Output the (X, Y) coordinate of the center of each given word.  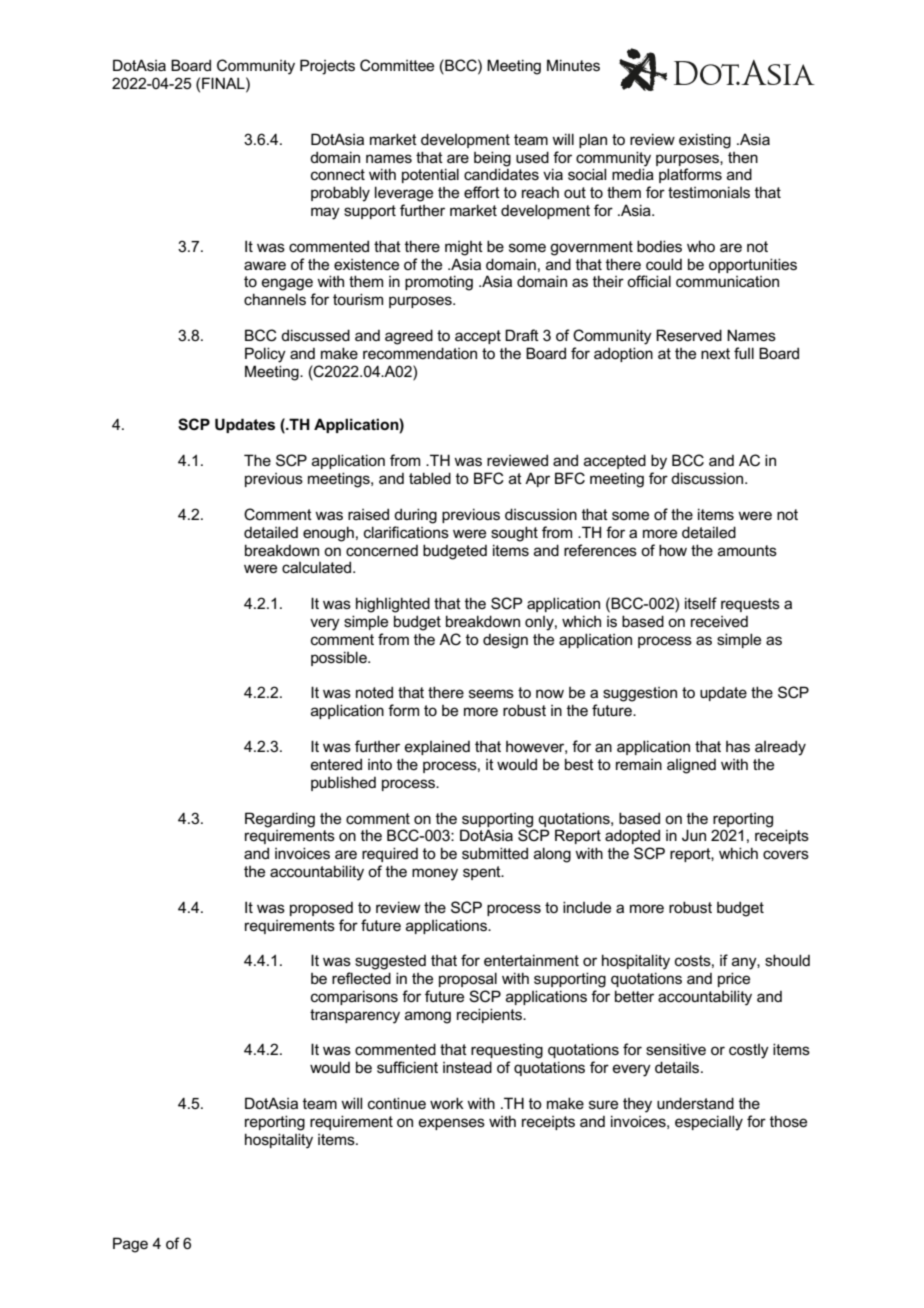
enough (328, 534)
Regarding (280, 820)
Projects (327, 67)
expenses (452, 1124)
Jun (694, 835)
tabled (430, 478)
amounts (747, 550)
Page (130, 1245)
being (492, 159)
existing (705, 141)
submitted (495, 853)
